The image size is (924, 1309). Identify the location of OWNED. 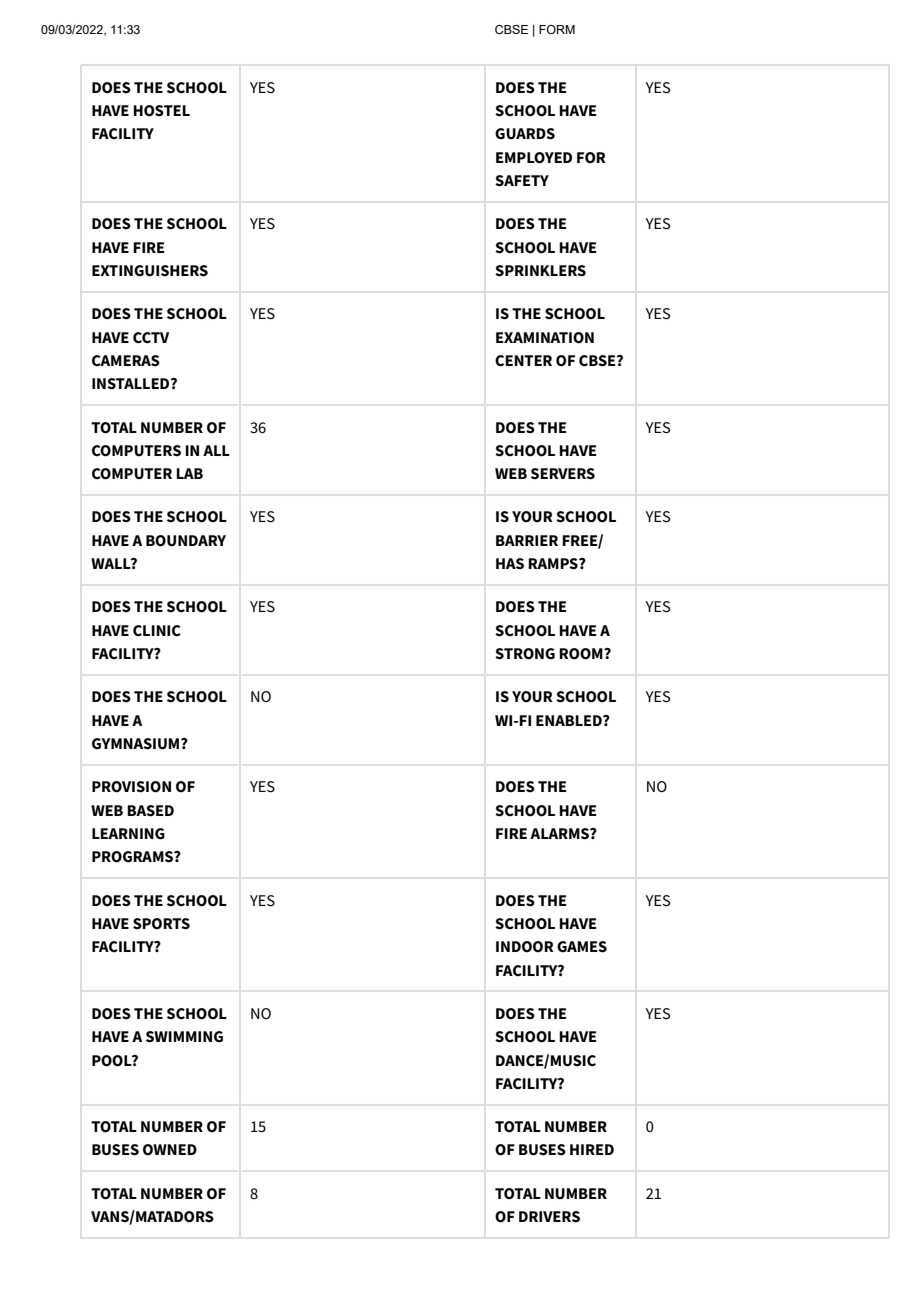
(170, 1149).
